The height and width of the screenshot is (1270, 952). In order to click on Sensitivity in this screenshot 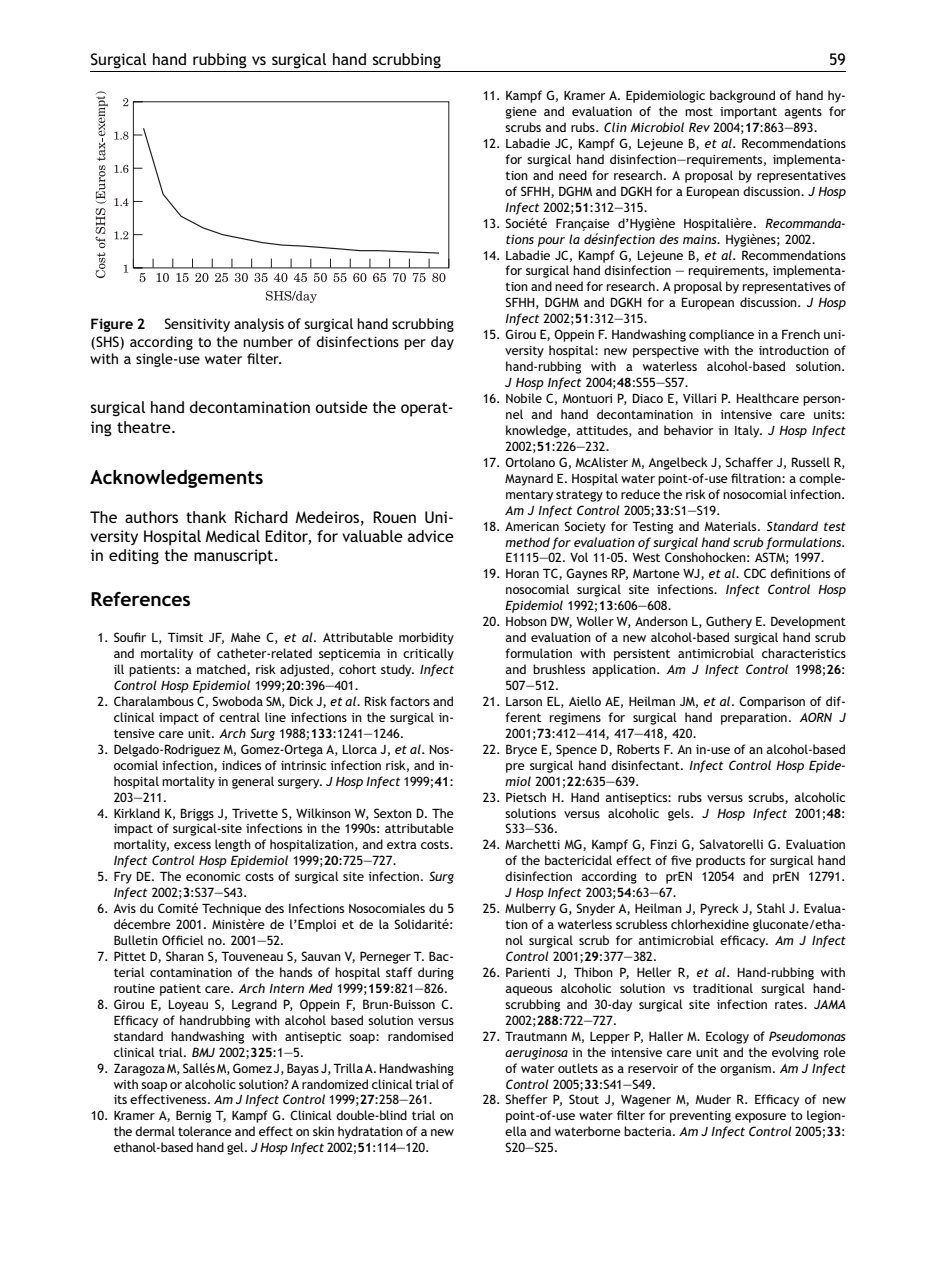, I will do `click(197, 325)`.
